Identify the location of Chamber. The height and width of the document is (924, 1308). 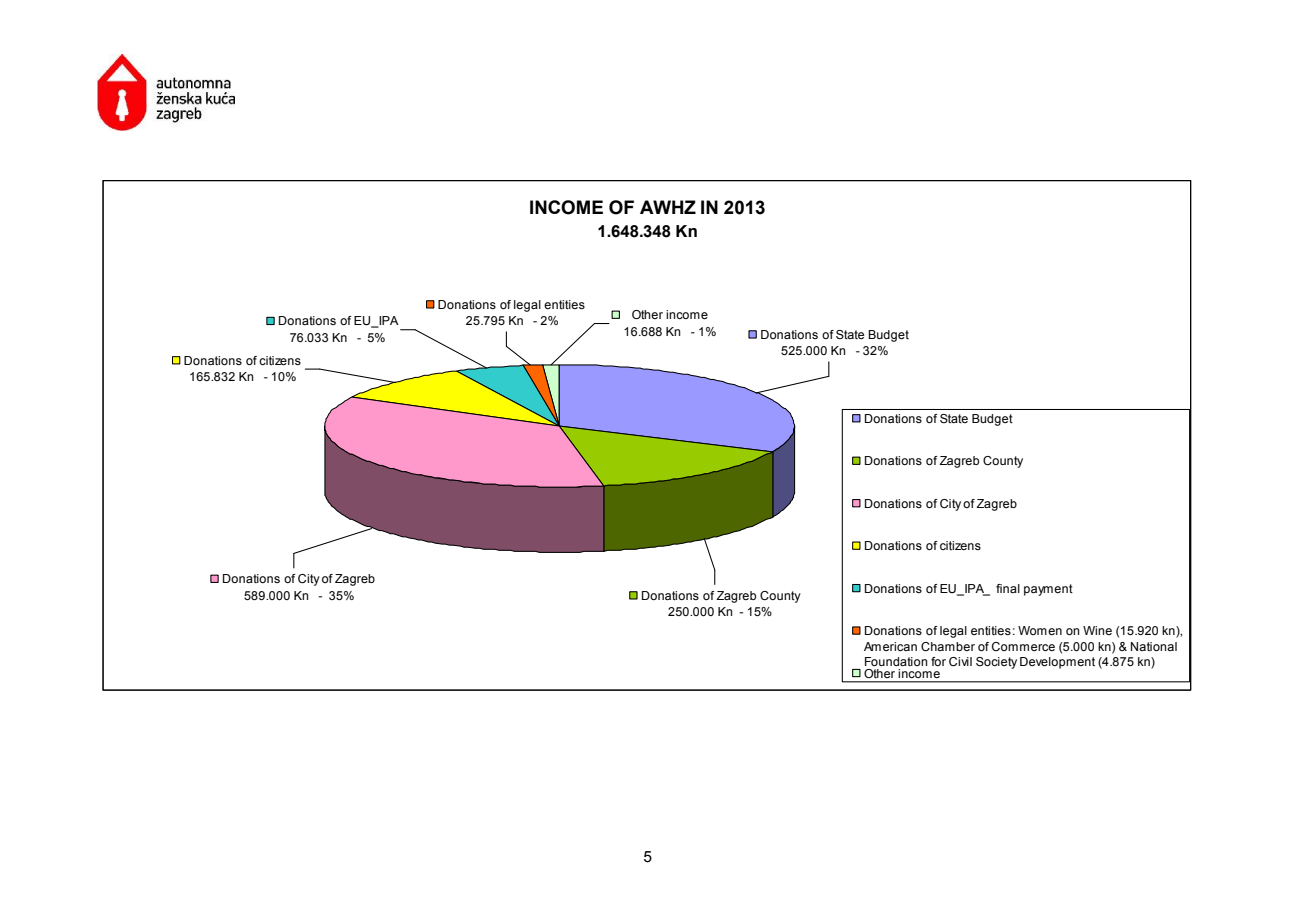
(948, 646).
